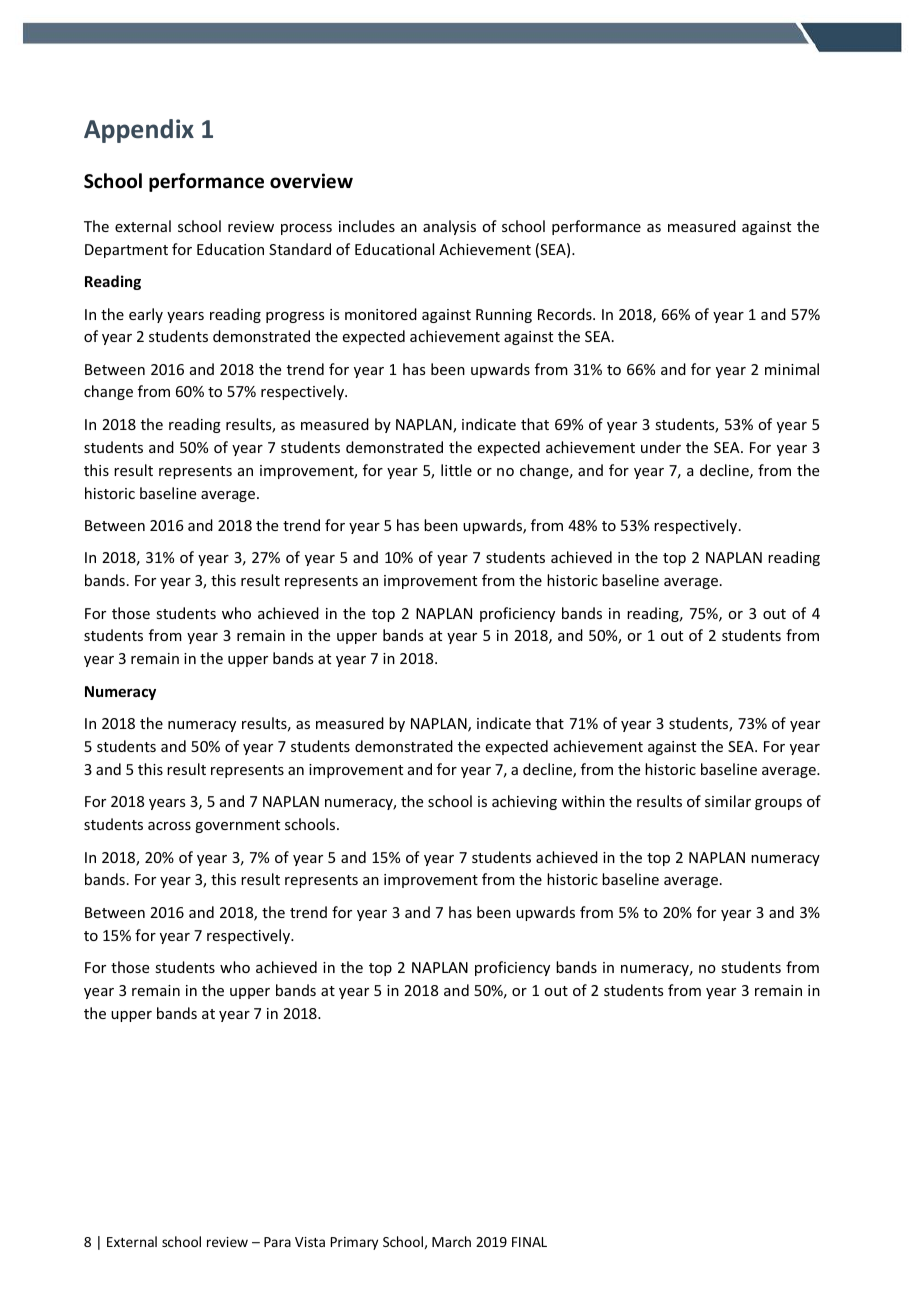 This document has width=924, height=1308. Describe the element at coordinates (237, 826) in the document. I see `government` at that location.
